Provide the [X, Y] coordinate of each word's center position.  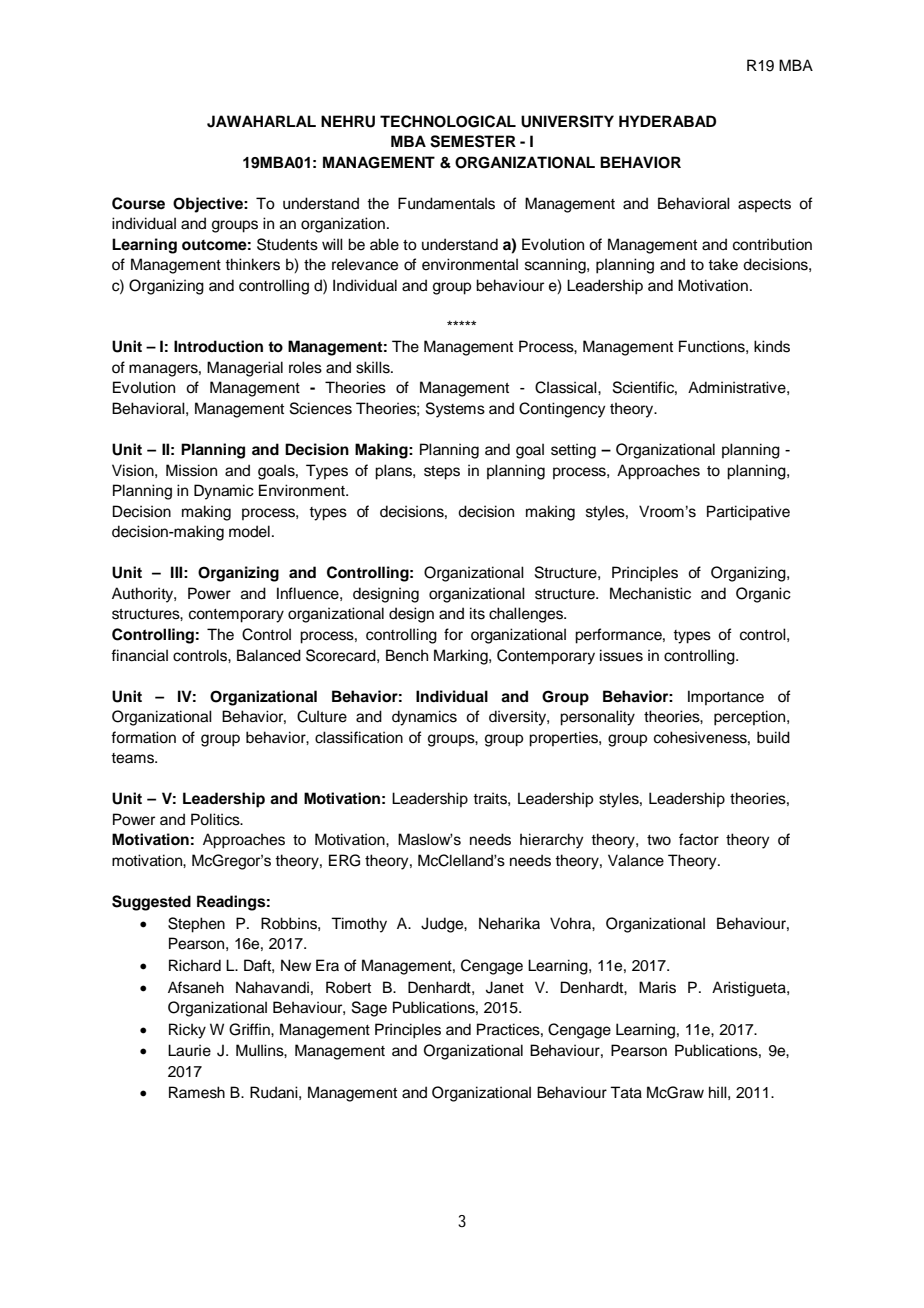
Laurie [189, 1050]
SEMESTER [473, 141]
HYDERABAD [667, 121]
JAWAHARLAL [261, 121]
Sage [369, 1009]
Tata [626, 1092]
